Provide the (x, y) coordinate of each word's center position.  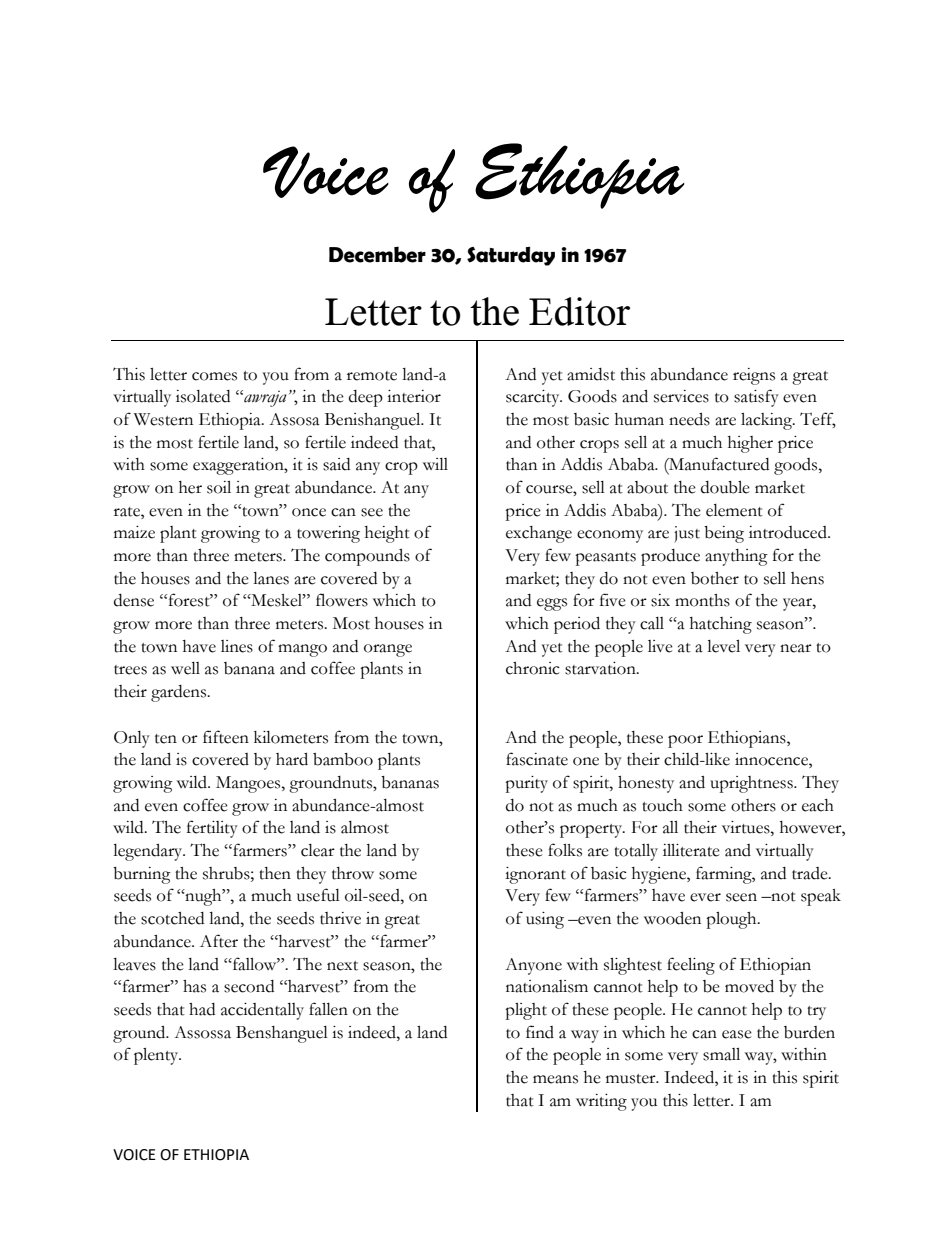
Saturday (511, 256)
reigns (754, 376)
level (723, 646)
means (555, 1079)
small (721, 1054)
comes (214, 376)
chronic (533, 668)
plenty (157, 1056)
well (185, 668)
